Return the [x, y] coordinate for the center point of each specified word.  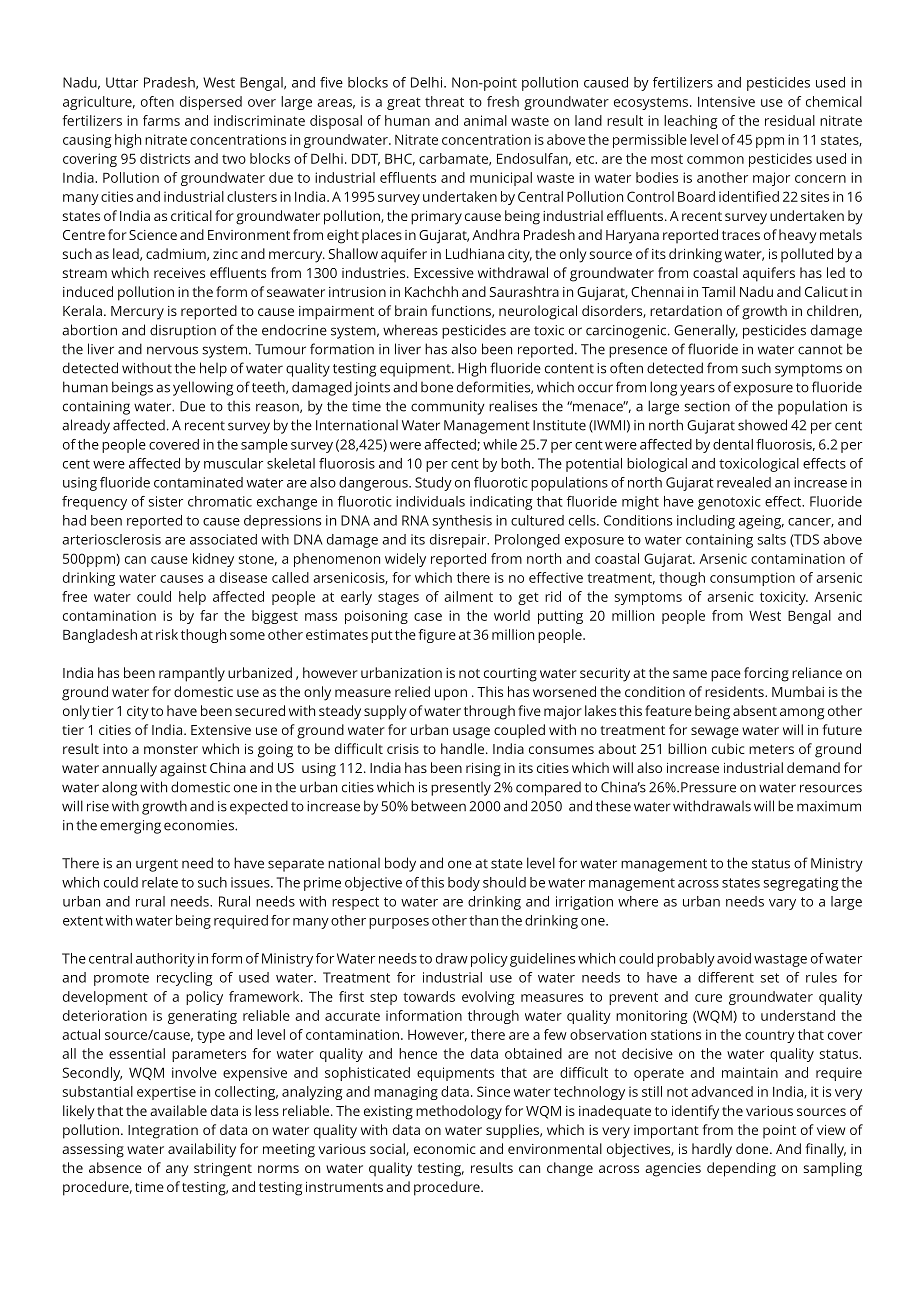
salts [772, 539]
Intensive [726, 101]
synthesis [462, 522]
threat [444, 101]
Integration [163, 1132]
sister [166, 501]
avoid [734, 958]
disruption [183, 331]
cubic [728, 748]
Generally [706, 331]
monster [171, 749]
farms [161, 120]
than [483, 920]
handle [462, 748]
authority [165, 960]
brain [411, 310]
